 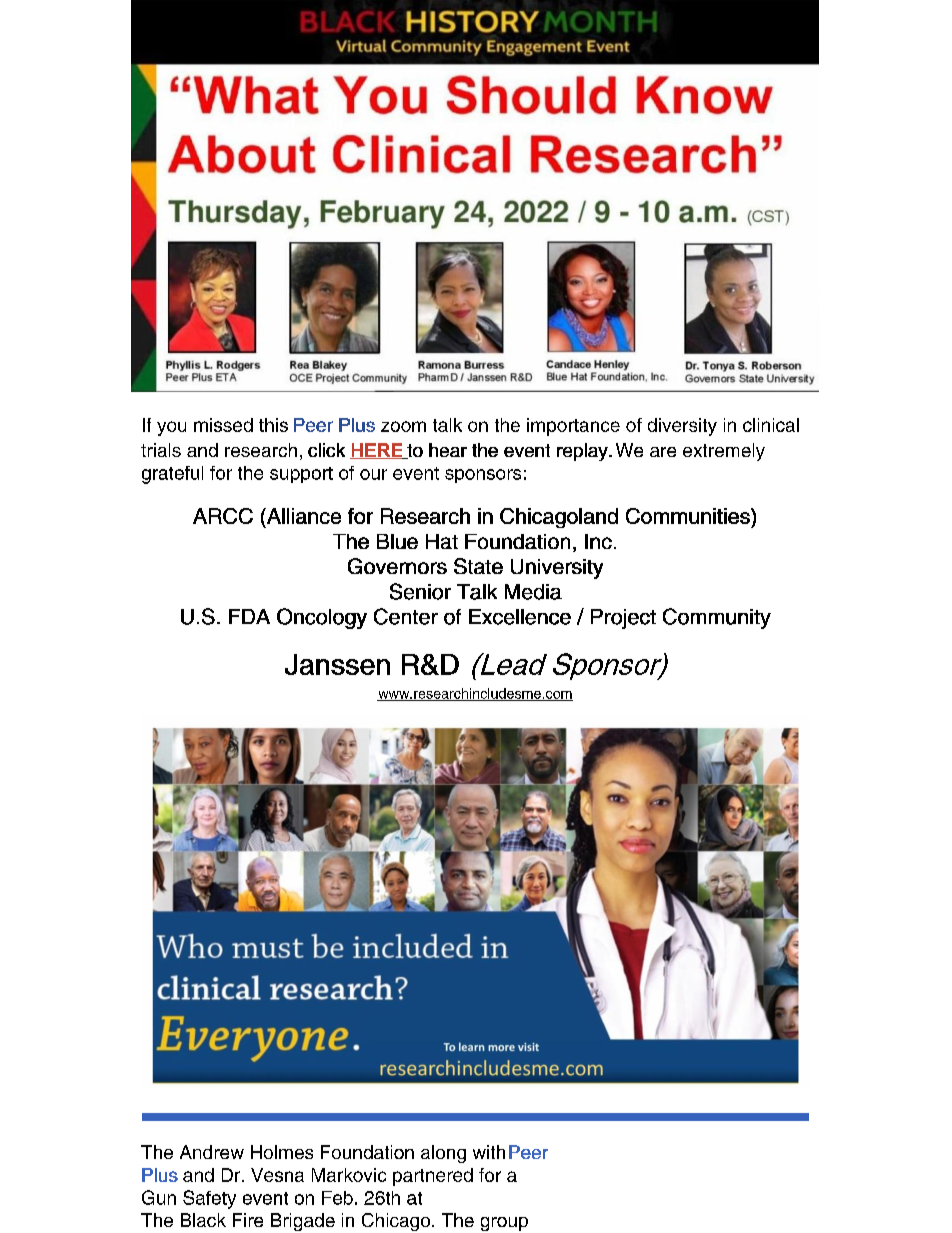 What do you see at coordinates (504, 1224) in the screenshot?
I see `group` at bounding box center [504, 1224].
